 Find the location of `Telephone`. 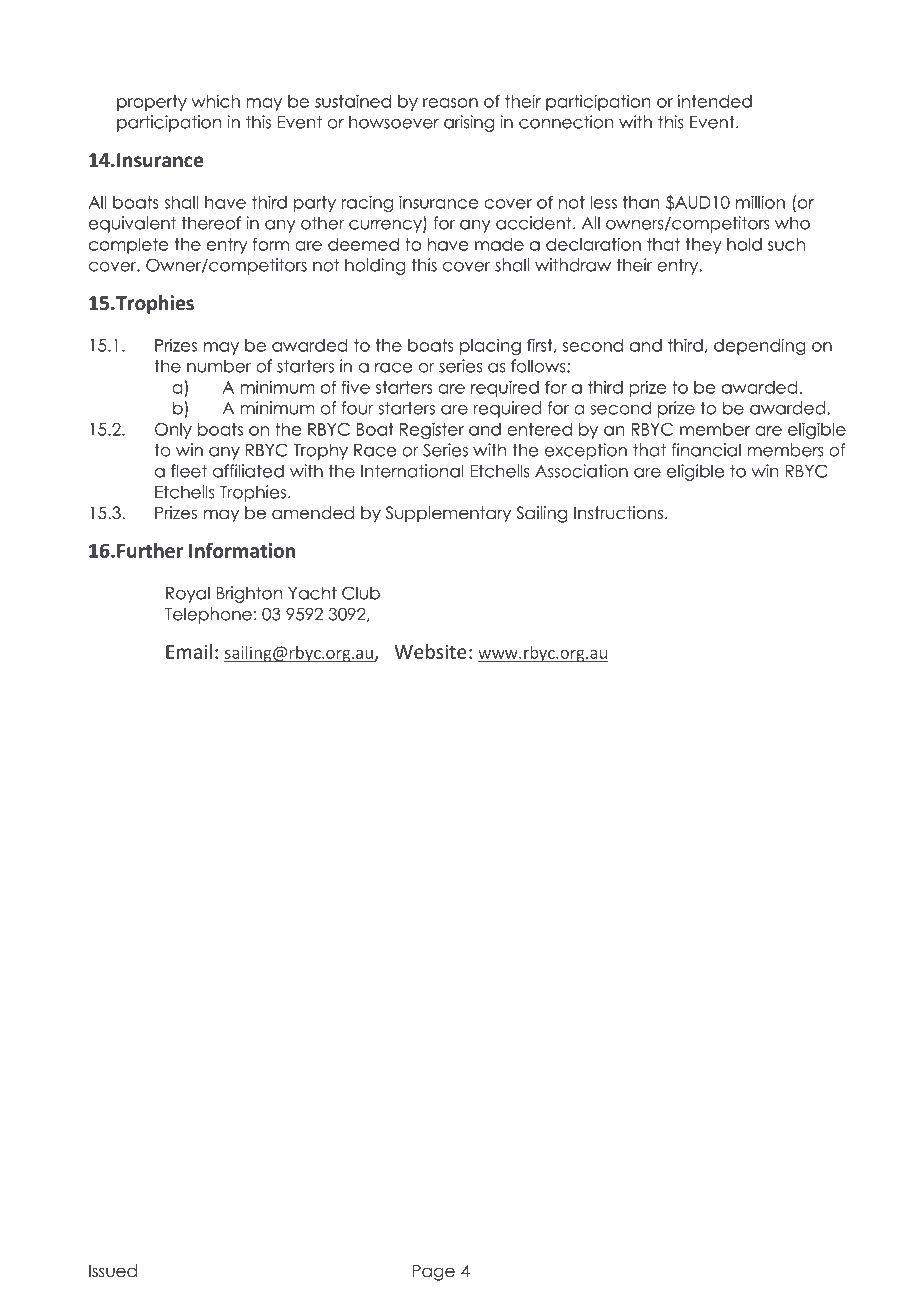

Telephone is located at coordinates (208, 615).
